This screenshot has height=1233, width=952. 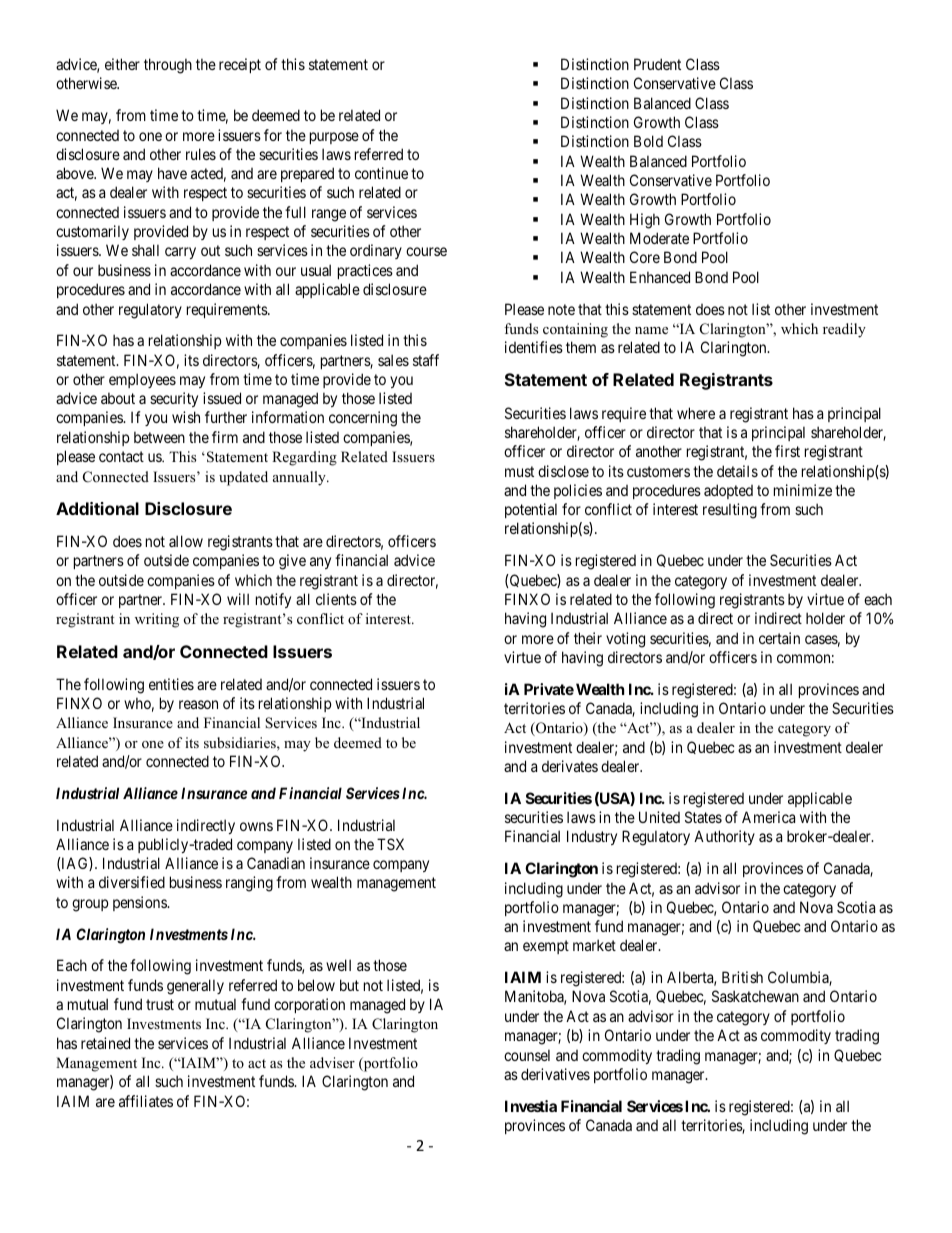 What do you see at coordinates (768, 817) in the screenshot?
I see `America` at bounding box center [768, 817].
